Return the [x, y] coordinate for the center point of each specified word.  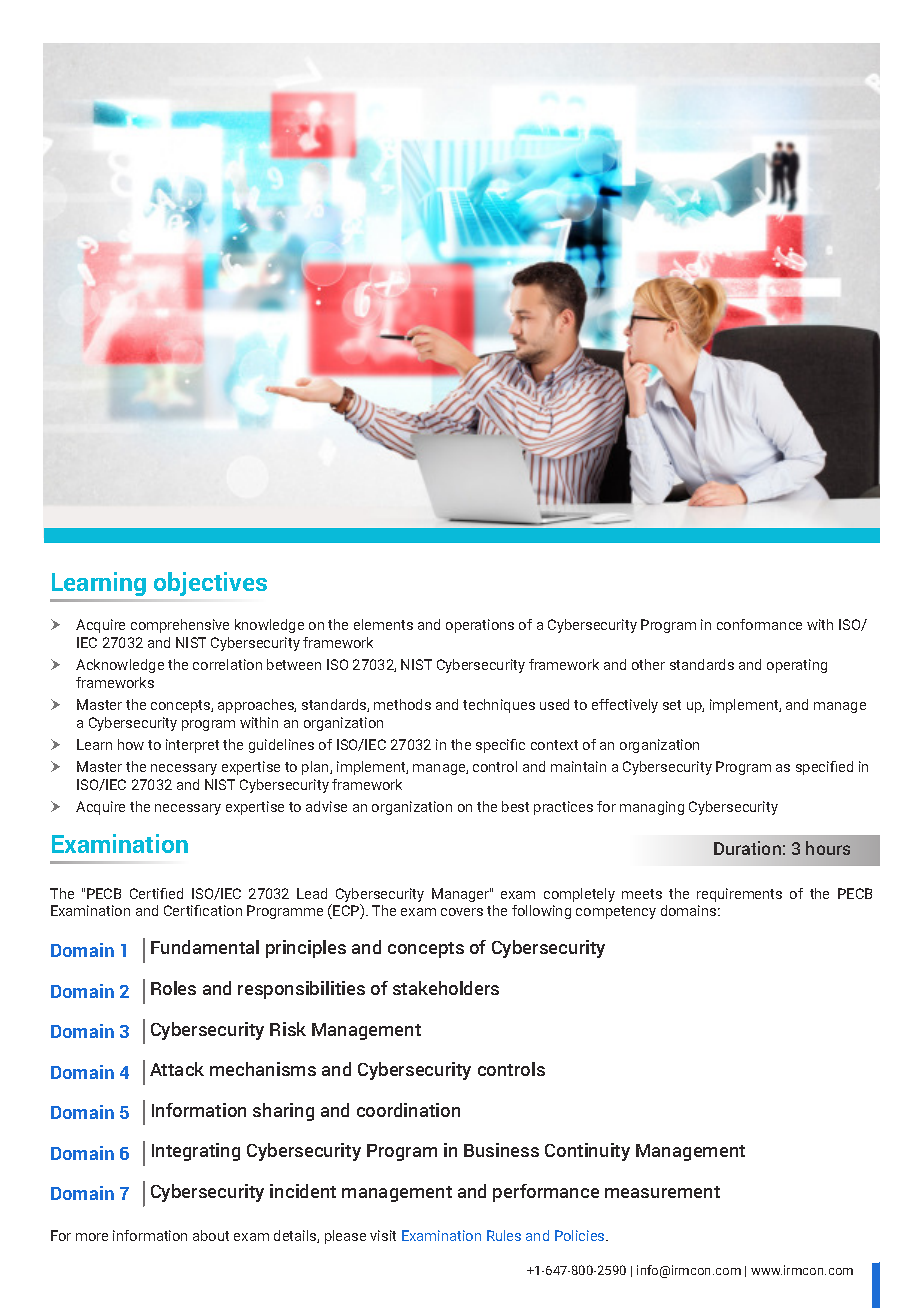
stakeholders [446, 988]
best [515, 806]
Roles [173, 988]
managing [652, 808]
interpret [192, 746]
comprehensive [180, 626]
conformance [759, 624]
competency [616, 912]
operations [480, 626]
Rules [504, 1235]
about [211, 1235]
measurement [662, 1192]
